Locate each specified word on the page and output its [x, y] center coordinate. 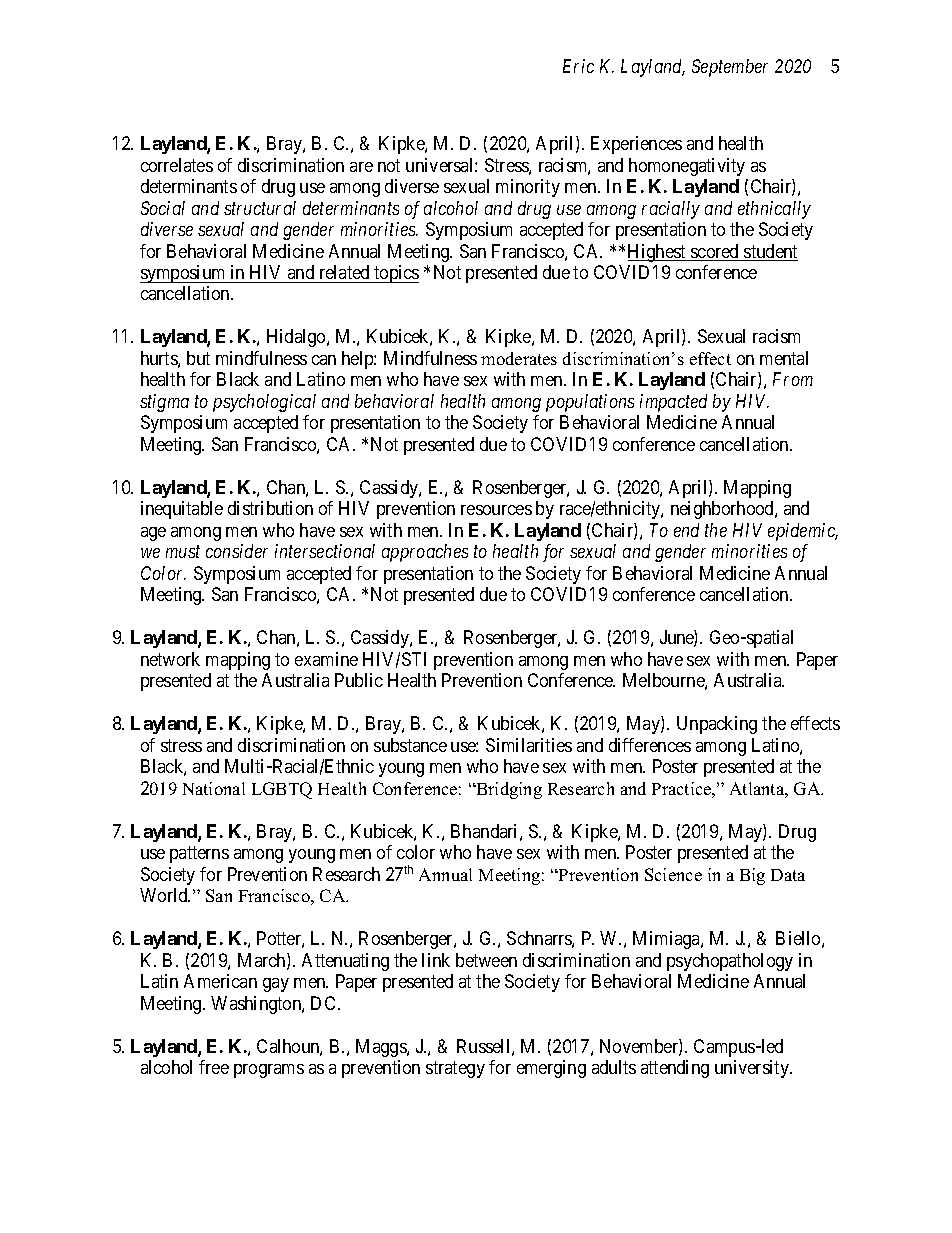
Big [752, 876]
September [730, 68]
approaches [425, 553]
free [214, 1067]
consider [237, 551]
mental [784, 358]
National [214, 788]
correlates [177, 165]
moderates [519, 358]
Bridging [508, 790]
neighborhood [723, 510]
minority [528, 188]
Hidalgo [297, 338]
